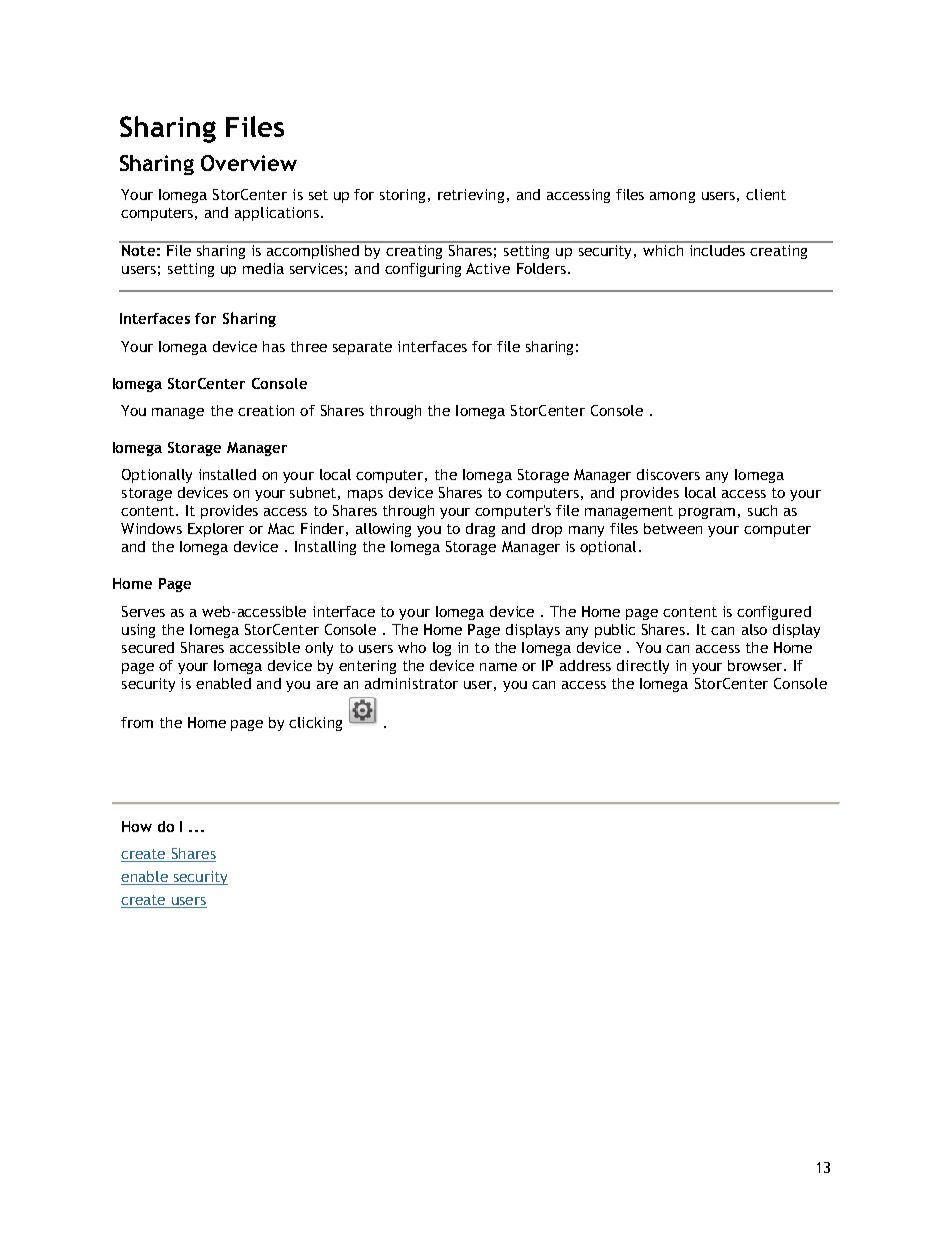 The height and width of the page is (1233, 952). I want to click on among, so click(672, 197).
